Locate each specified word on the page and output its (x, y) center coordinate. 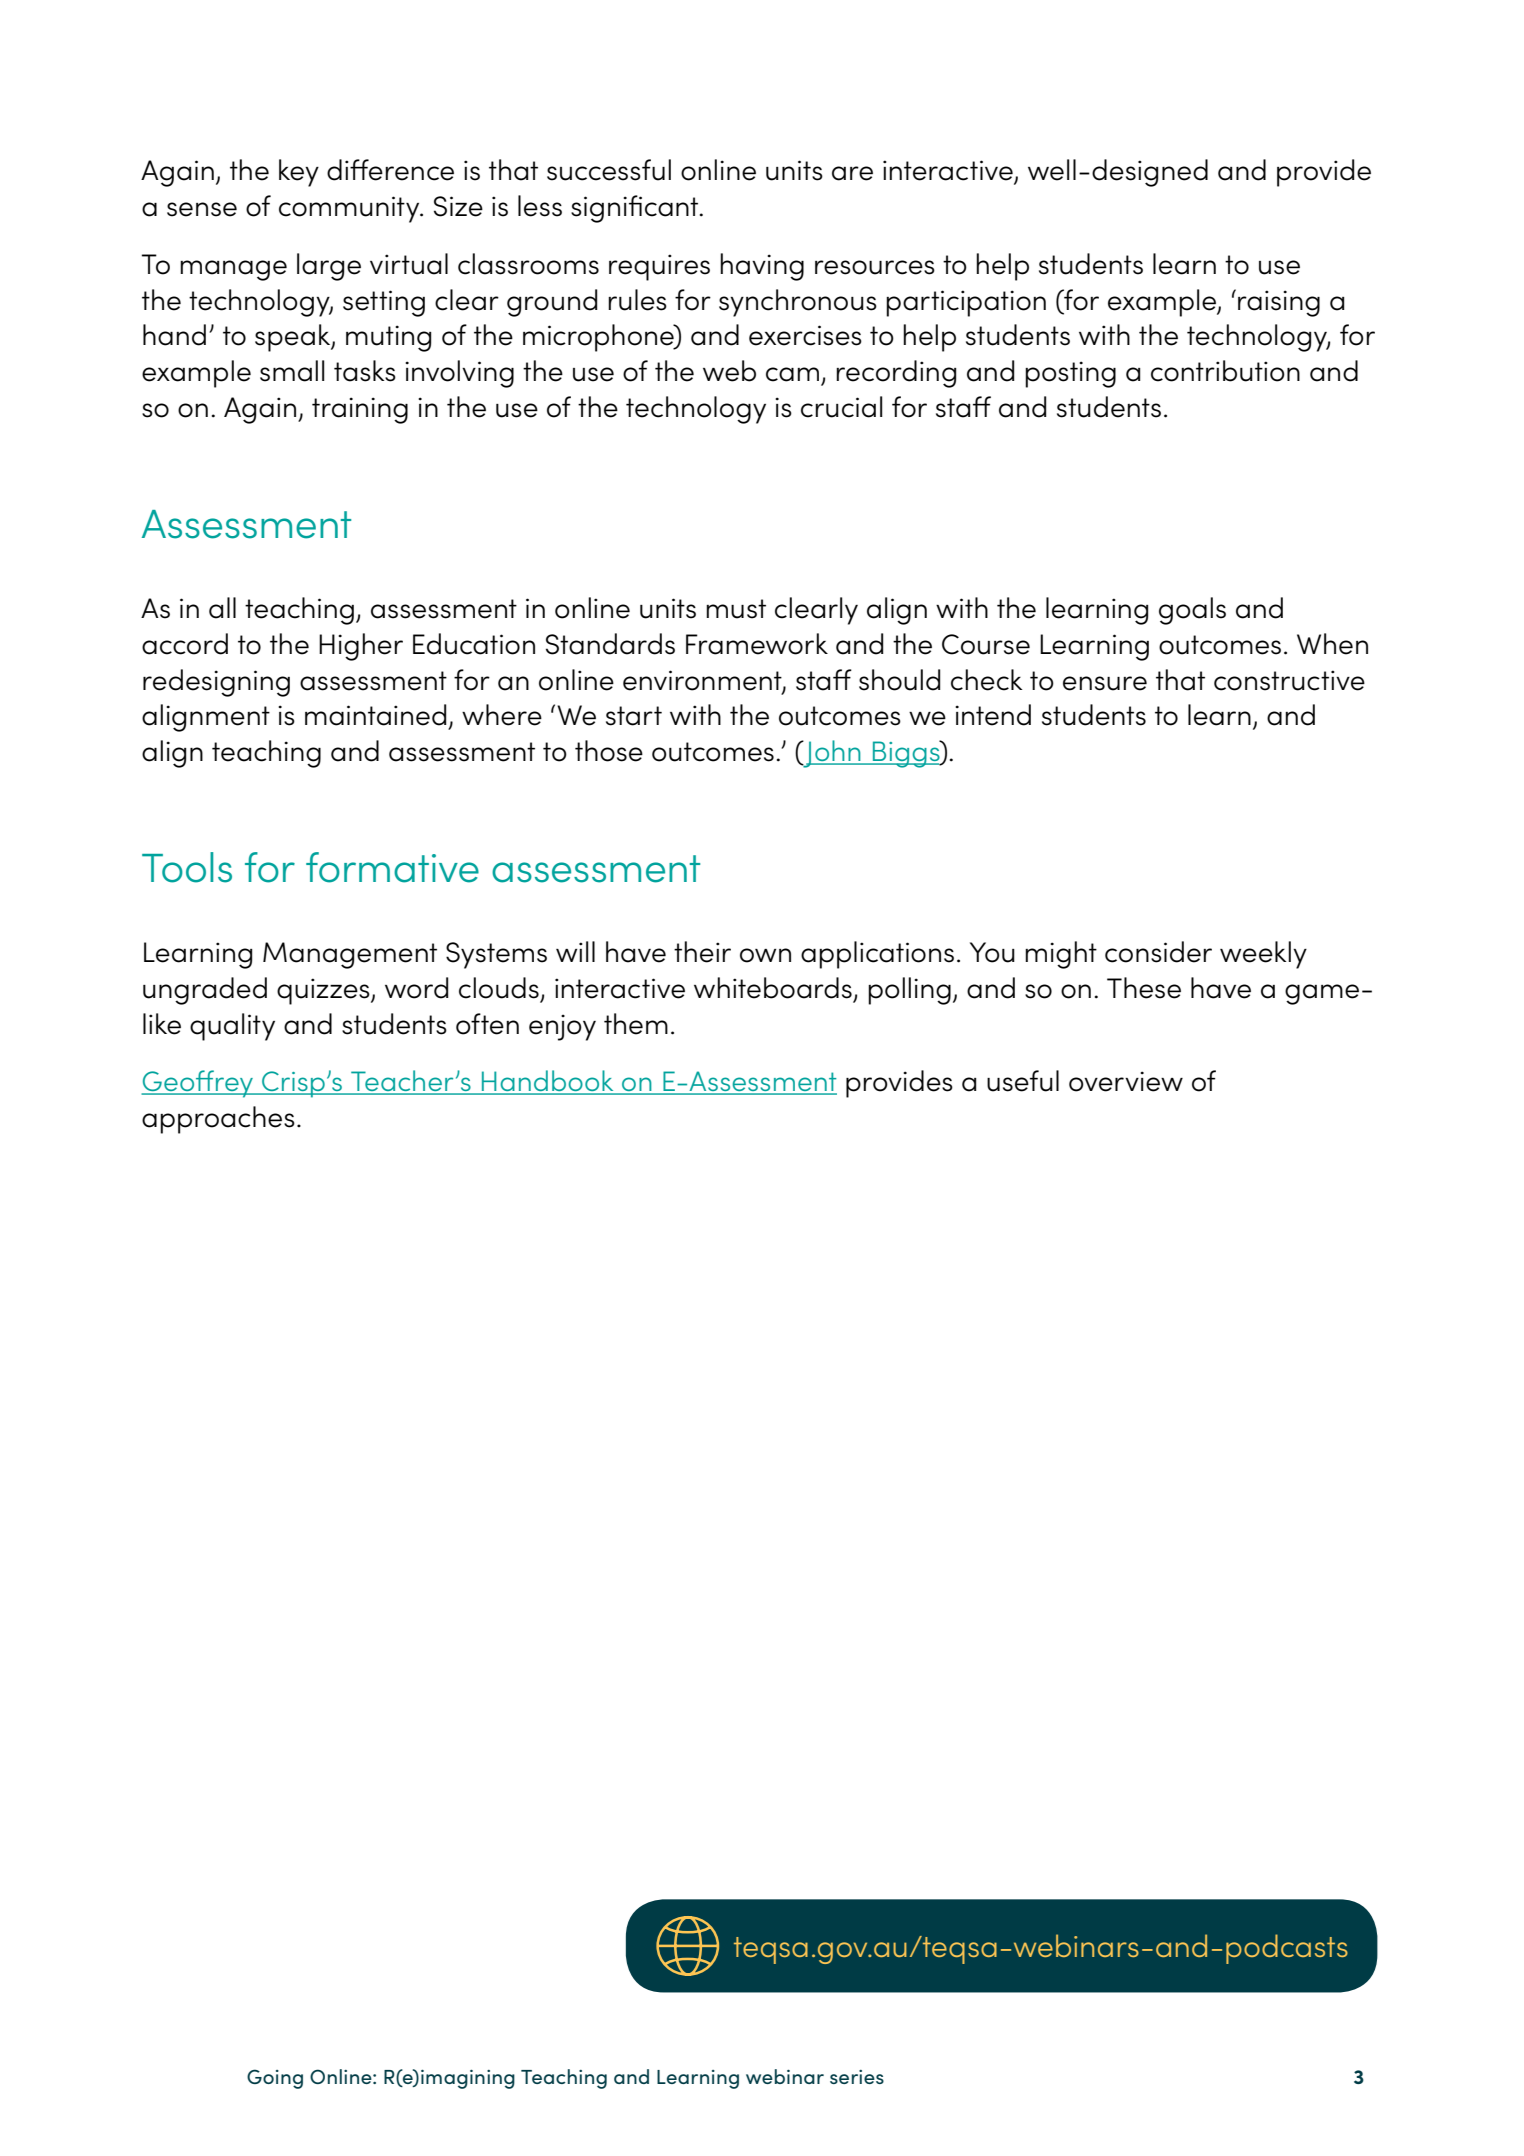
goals (1192, 611)
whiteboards (773, 988)
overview (1126, 1081)
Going (275, 2079)
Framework (757, 644)
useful (1023, 1081)
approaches (218, 1120)
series (857, 2077)
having (762, 267)
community (350, 209)
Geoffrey (198, 1084)
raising (1279, 303)
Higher (361, 647)
